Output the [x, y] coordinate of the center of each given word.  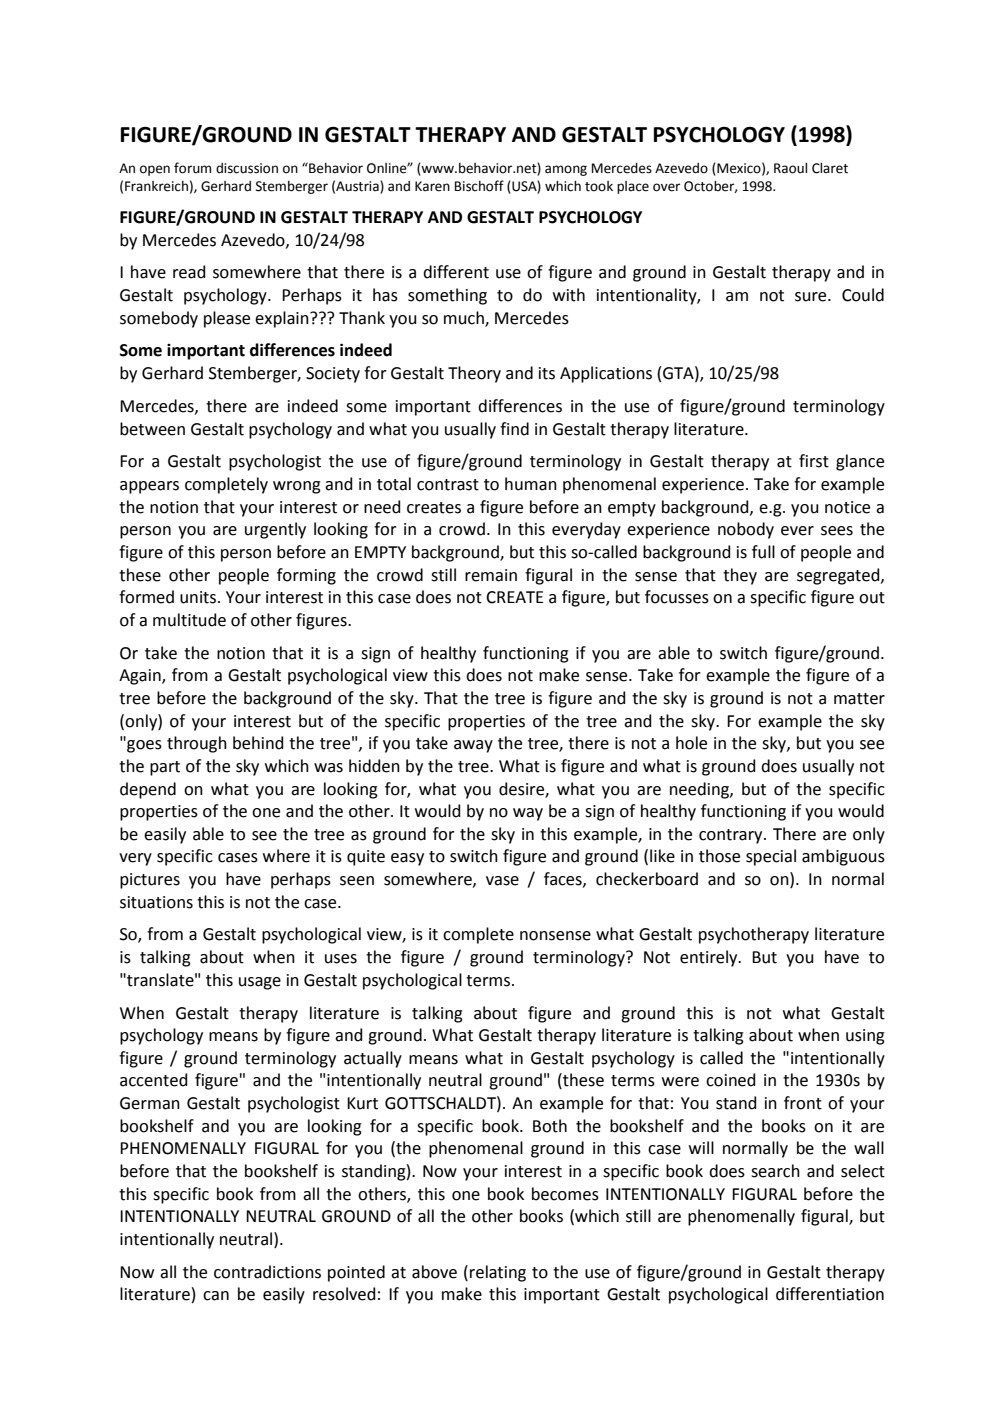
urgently [275, 530]
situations [156, 902]
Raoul [790, 168]
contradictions [267, 1272]
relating [498, 1273]
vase [502, 881]
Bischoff [479, 186]
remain [491, 575]
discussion [247, 168]
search [775, 1171]
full [763, 552]
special [771, 857]
